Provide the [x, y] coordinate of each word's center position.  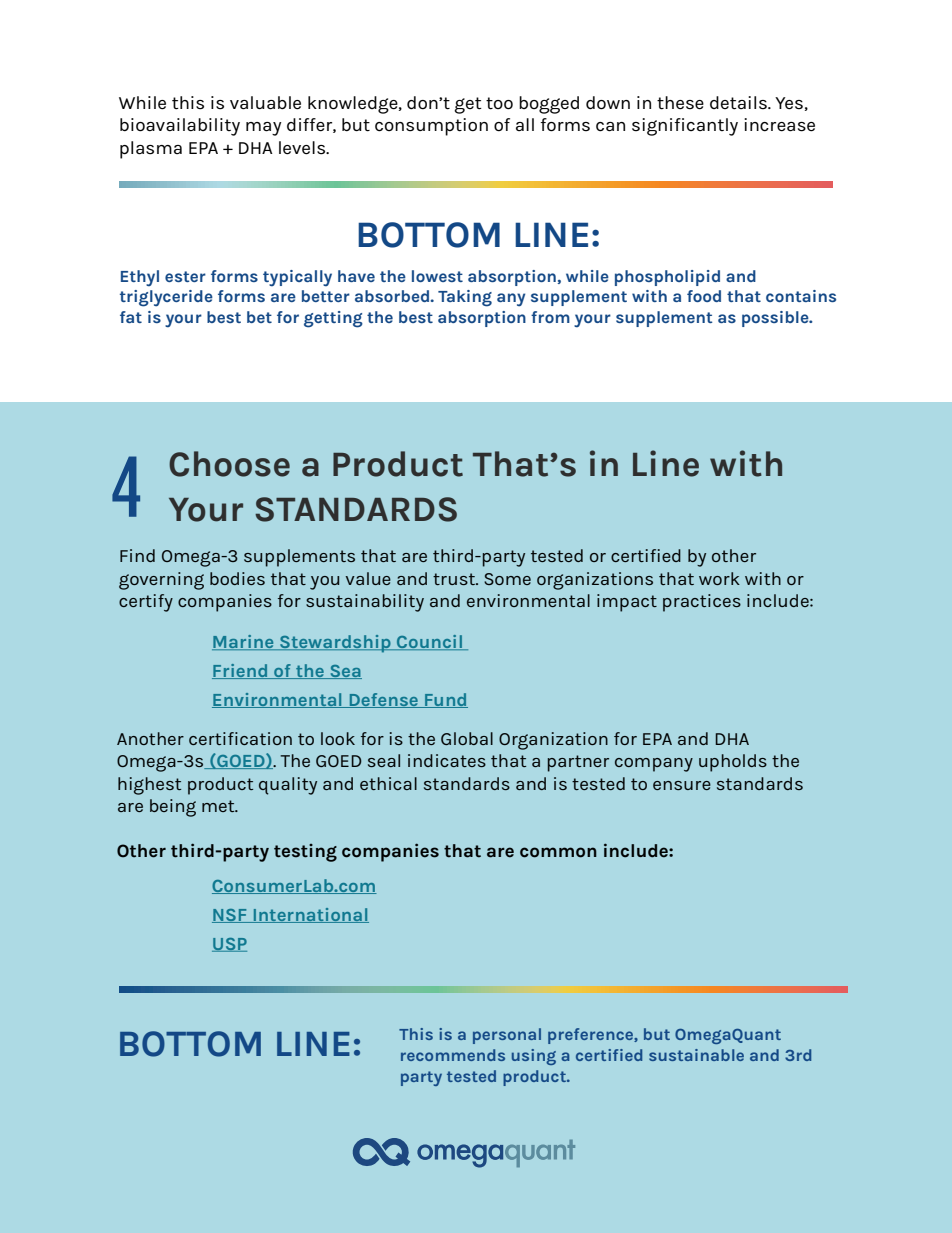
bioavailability [180, 127]
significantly [685, 127]
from [550, 317]
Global [467, 738]
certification [240, 738]
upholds [733, 763]
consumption [431, 127]
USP [229, 945]
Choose [229, 464]
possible [776, 319]
